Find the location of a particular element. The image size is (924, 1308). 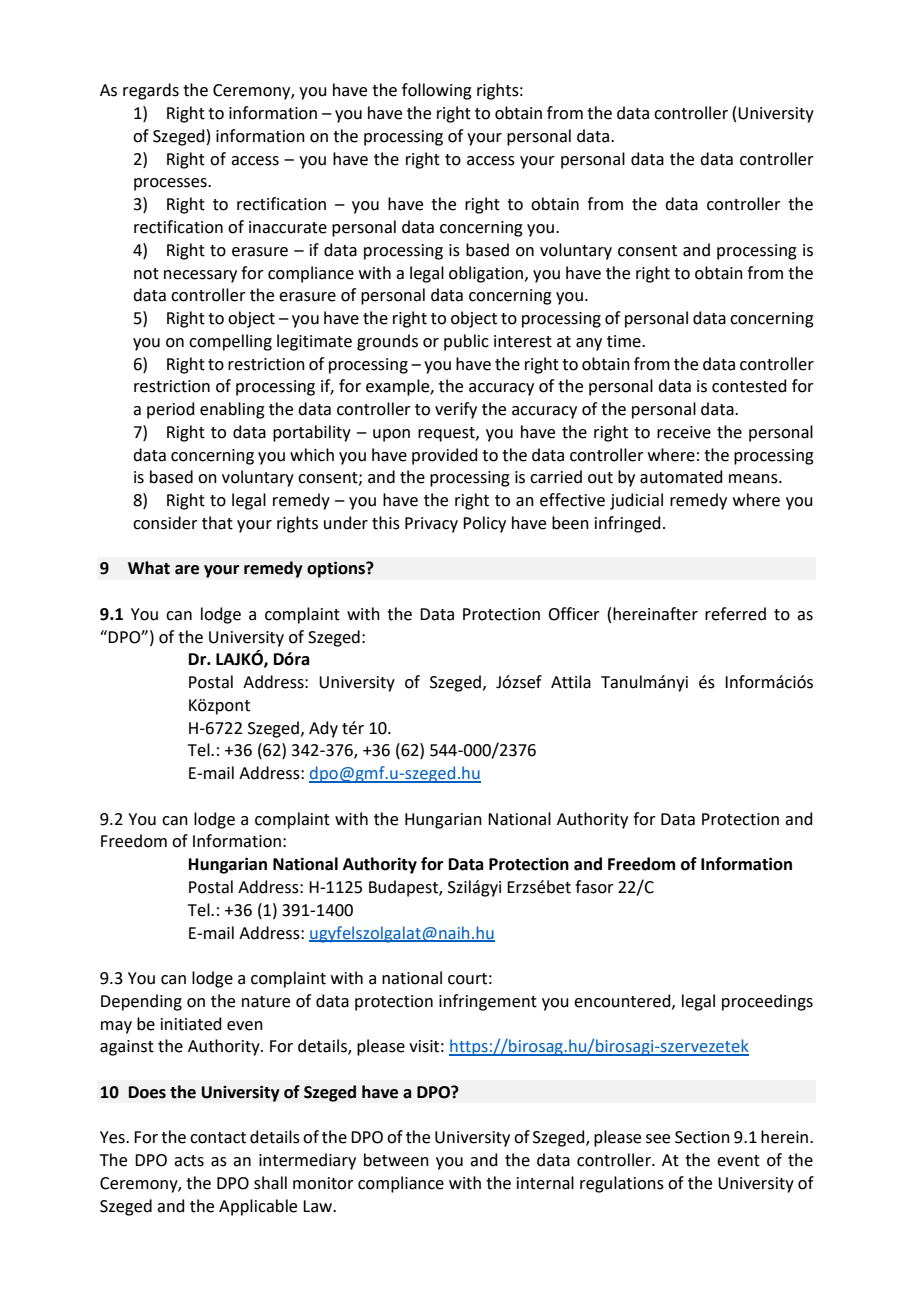

regards is located at coordinates (151, 91).
